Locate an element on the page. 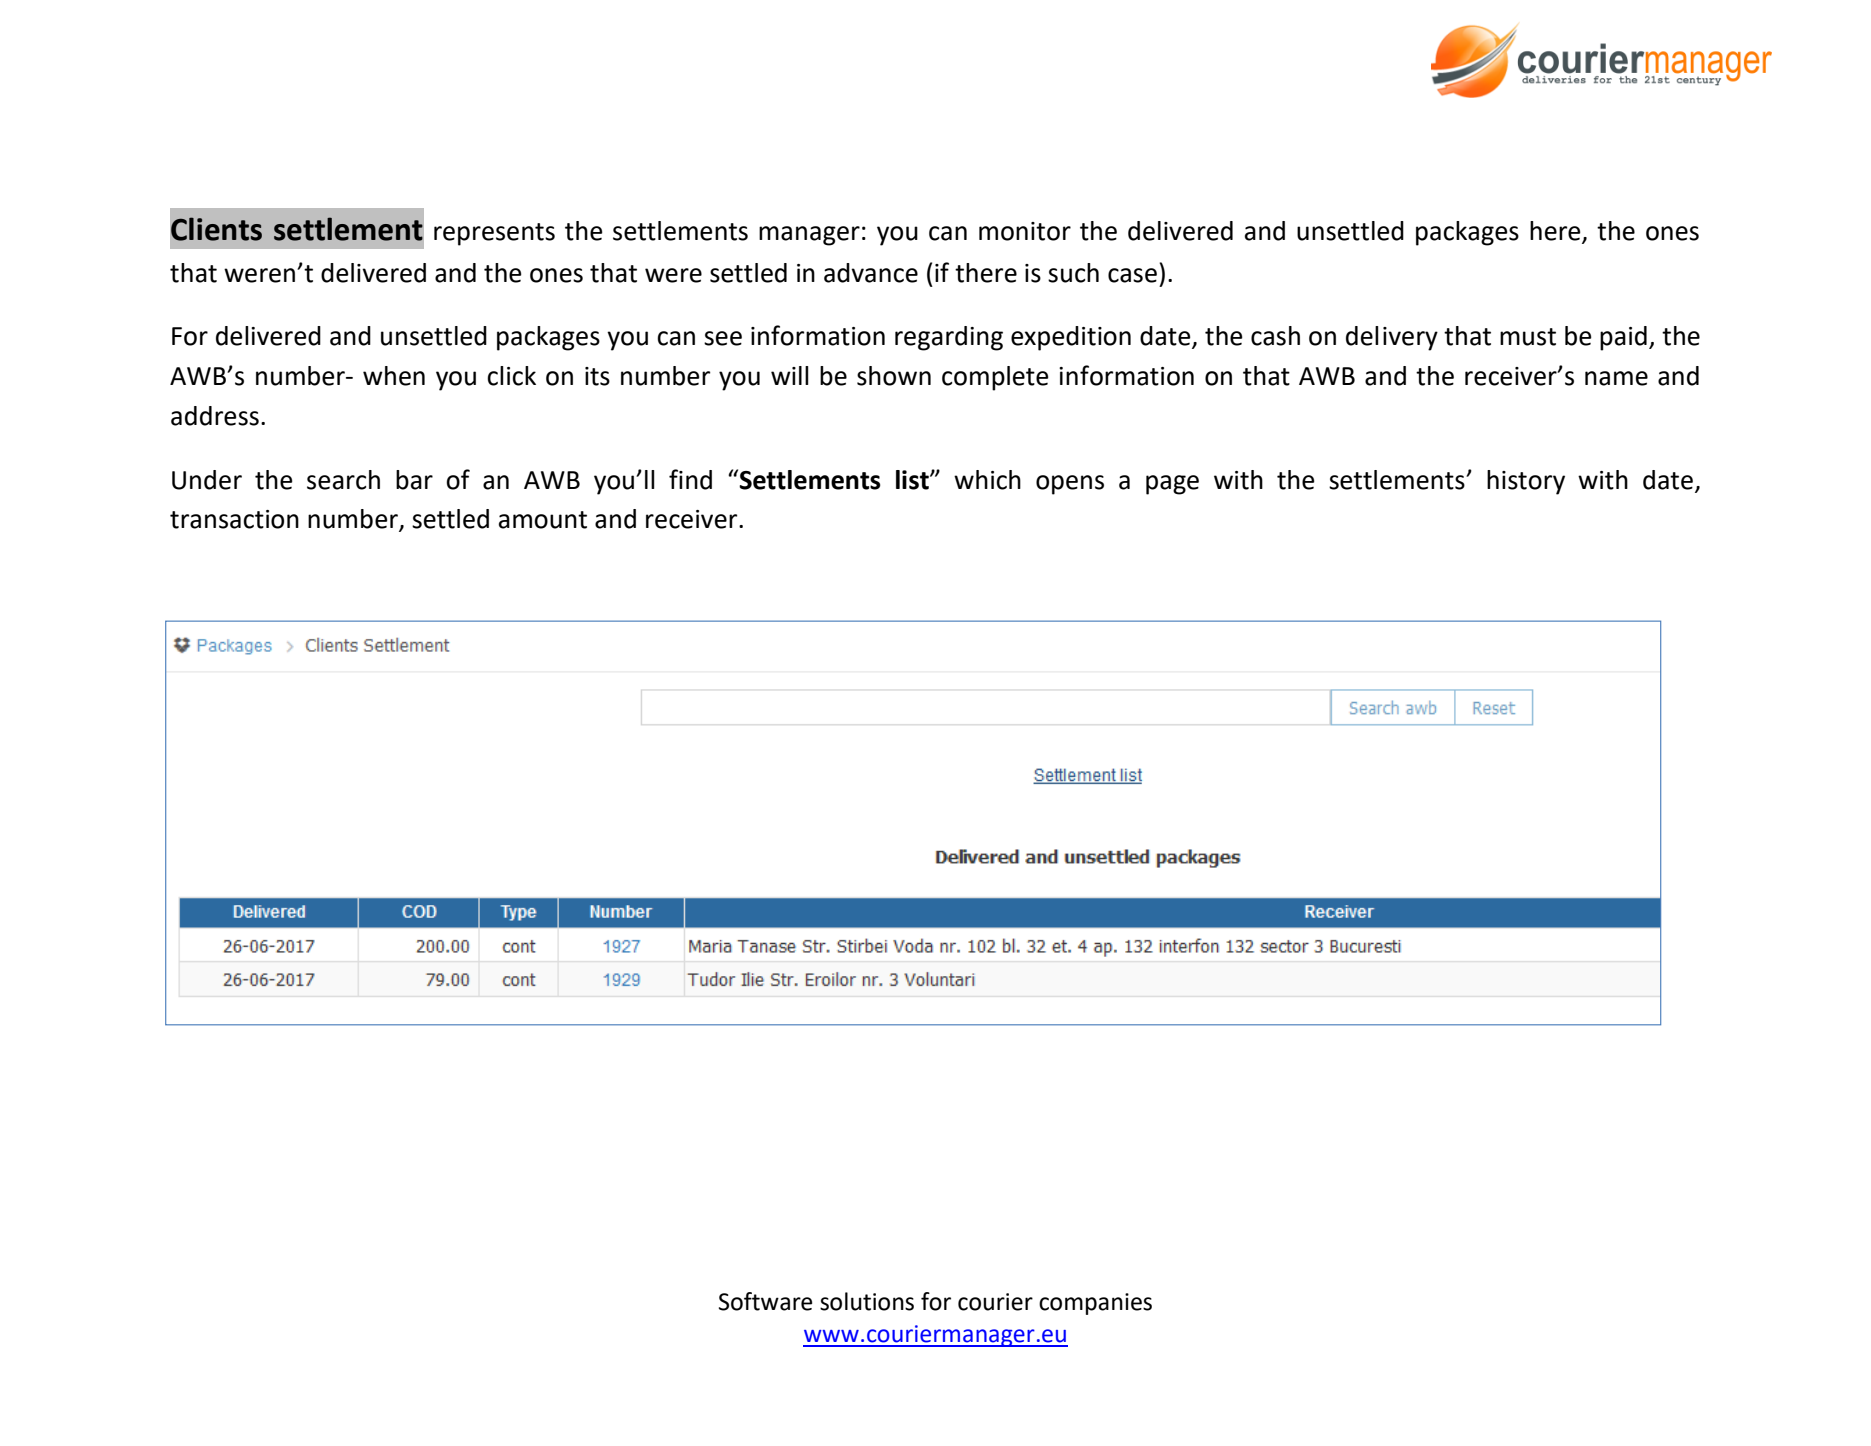  page is located at coordinates (1172, 485).
